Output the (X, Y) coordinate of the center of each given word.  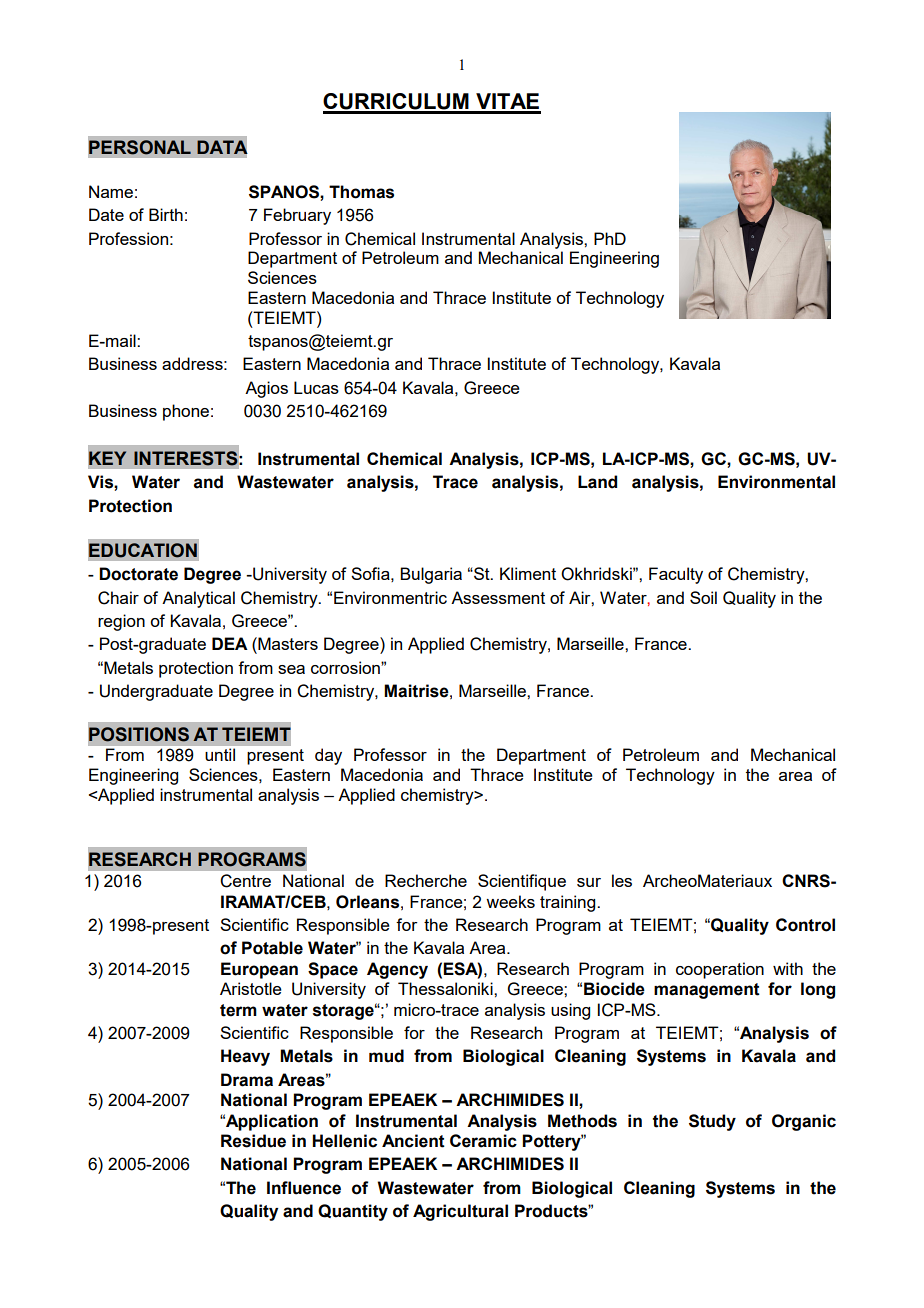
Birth (166, 214)
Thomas (361, 192)
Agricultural (460, 1212)
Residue (253, 1141)
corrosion (346, 667)
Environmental (776, 482)
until (220, 754)
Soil (703, 597)
